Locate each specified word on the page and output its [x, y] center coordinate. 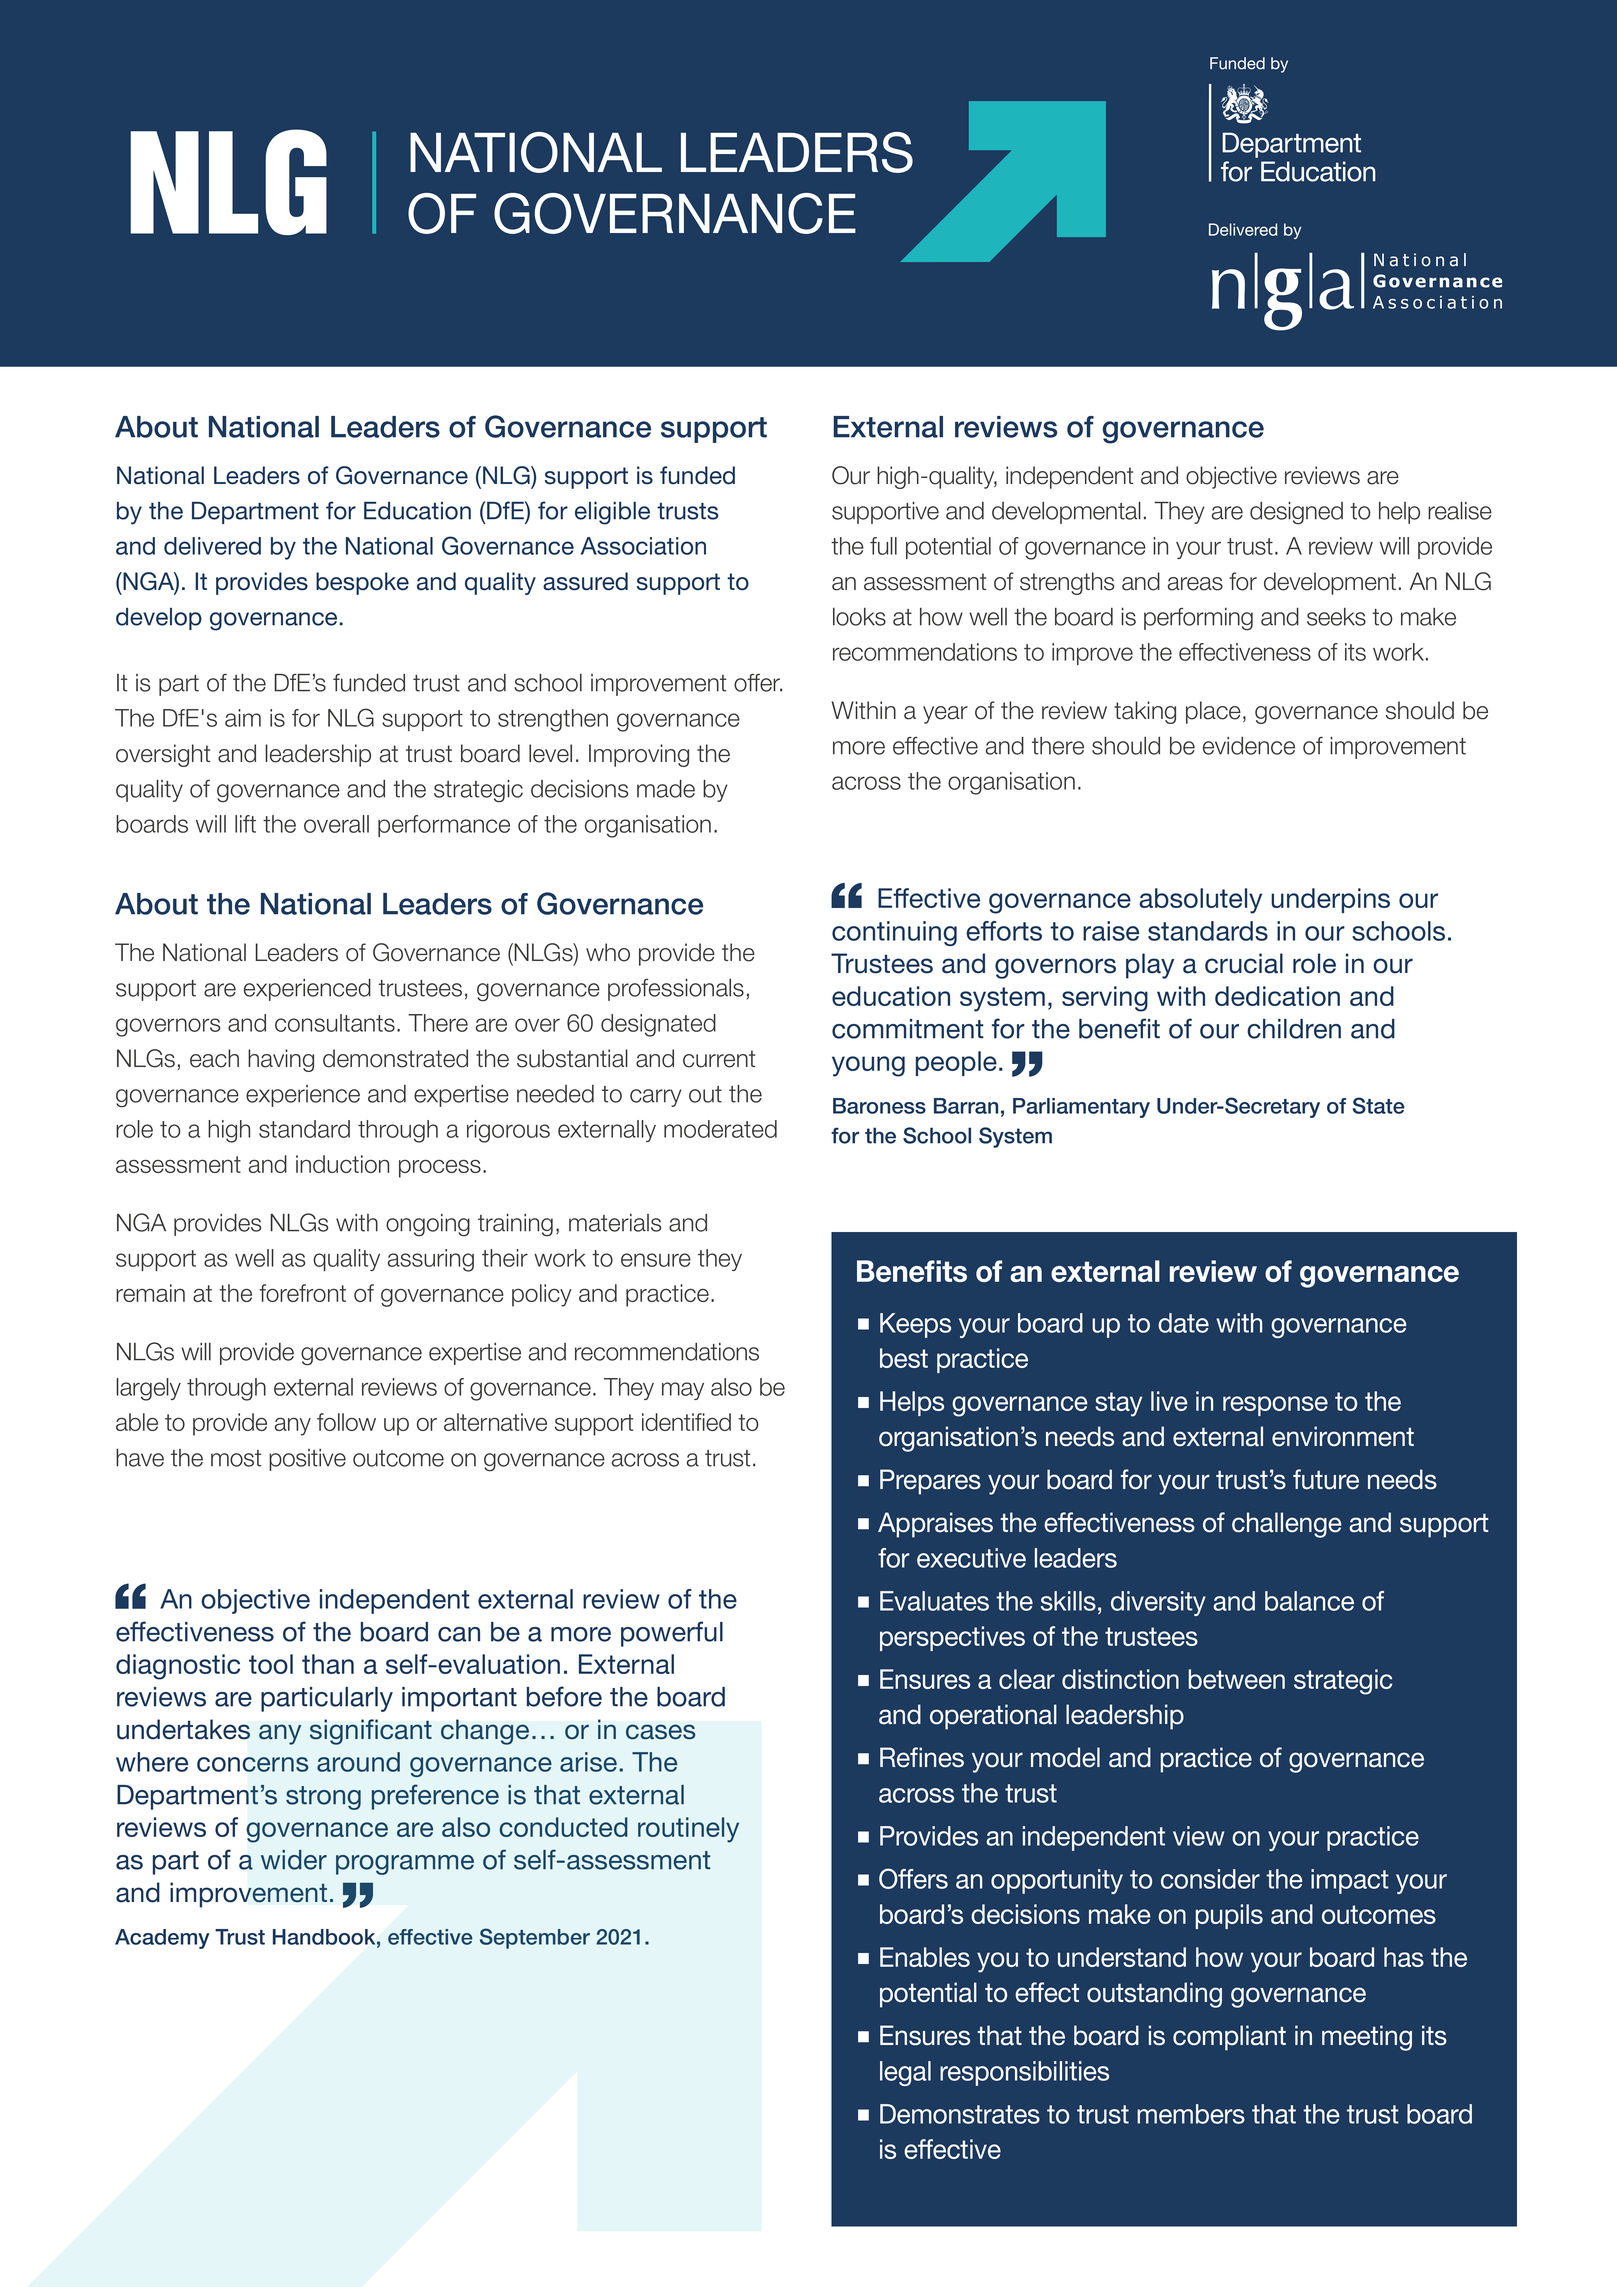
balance [1309, 1601]
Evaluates [934, 1601]
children [1294, 1029]
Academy [162, 1939]
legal [905, 2073]
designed [1296, 513]
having [281, 1060]
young [868, 1066]
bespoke [362, 583]
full [883, 546]
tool [271, 1664]
